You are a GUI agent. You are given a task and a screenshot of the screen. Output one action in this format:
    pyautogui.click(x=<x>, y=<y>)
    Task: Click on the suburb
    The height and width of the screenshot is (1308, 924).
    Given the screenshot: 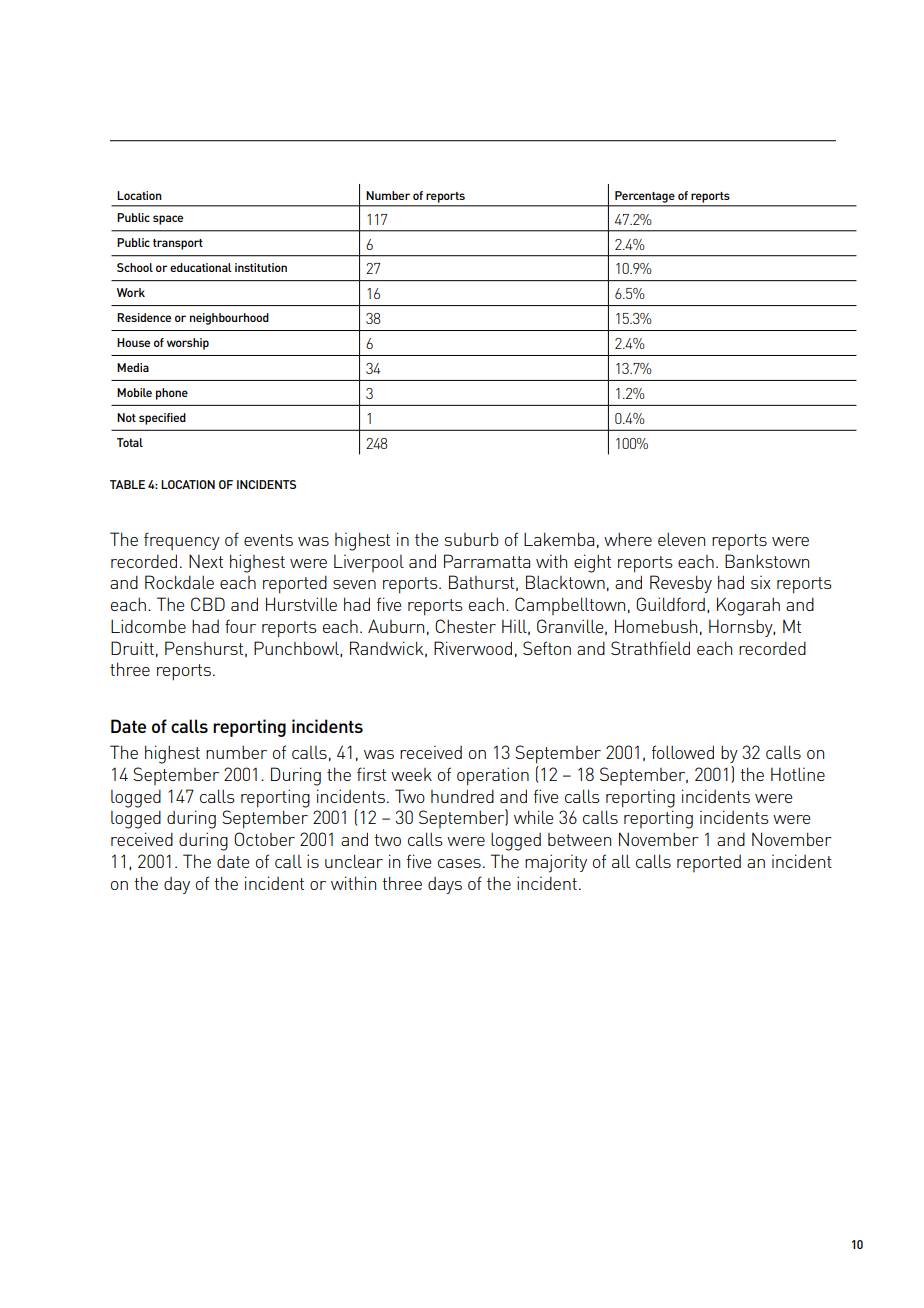 What is the action you would take?
    pyautogui.click(x=471, y=539)
